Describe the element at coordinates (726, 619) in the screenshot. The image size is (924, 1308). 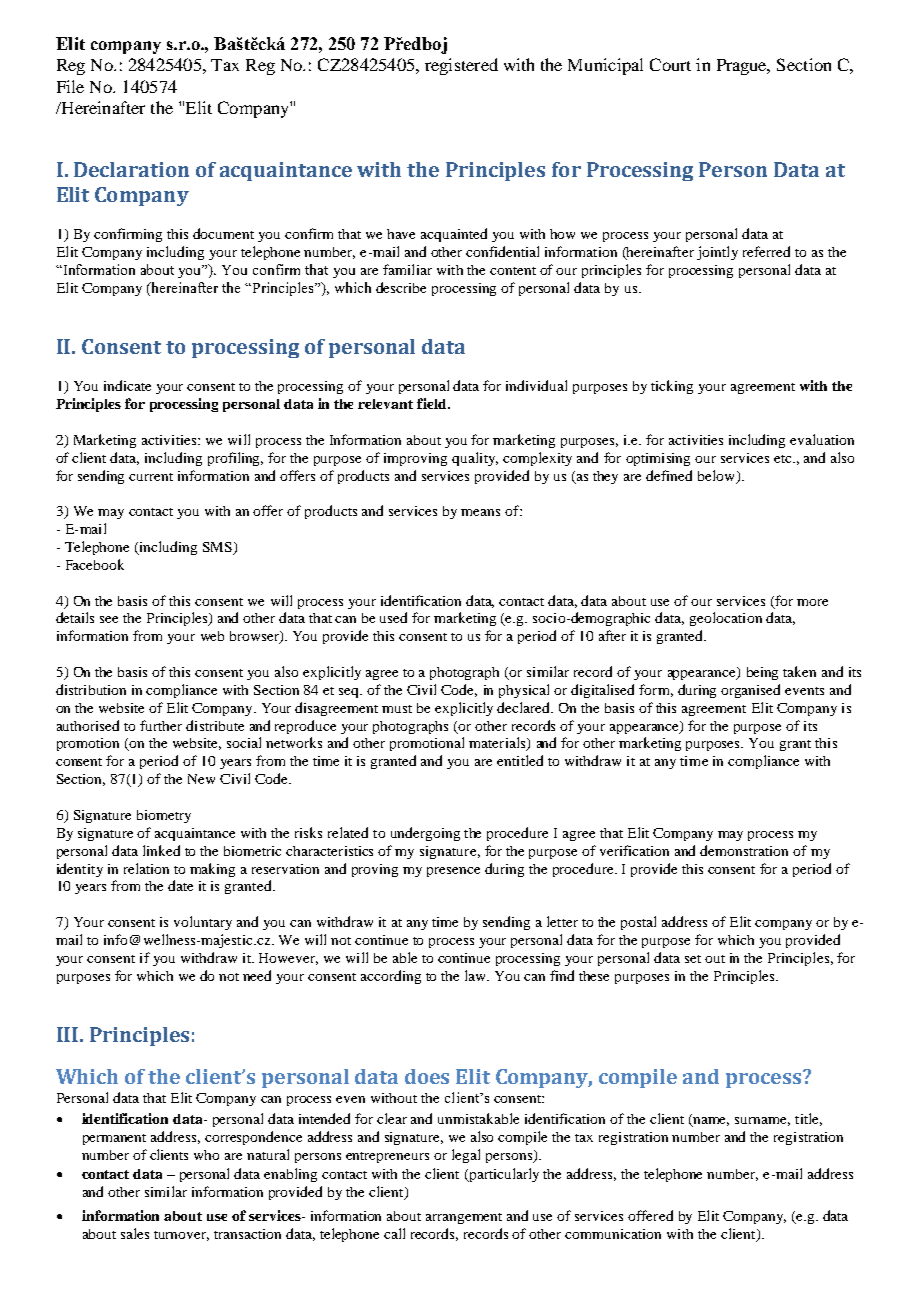
I see `geolocation` at that location.
